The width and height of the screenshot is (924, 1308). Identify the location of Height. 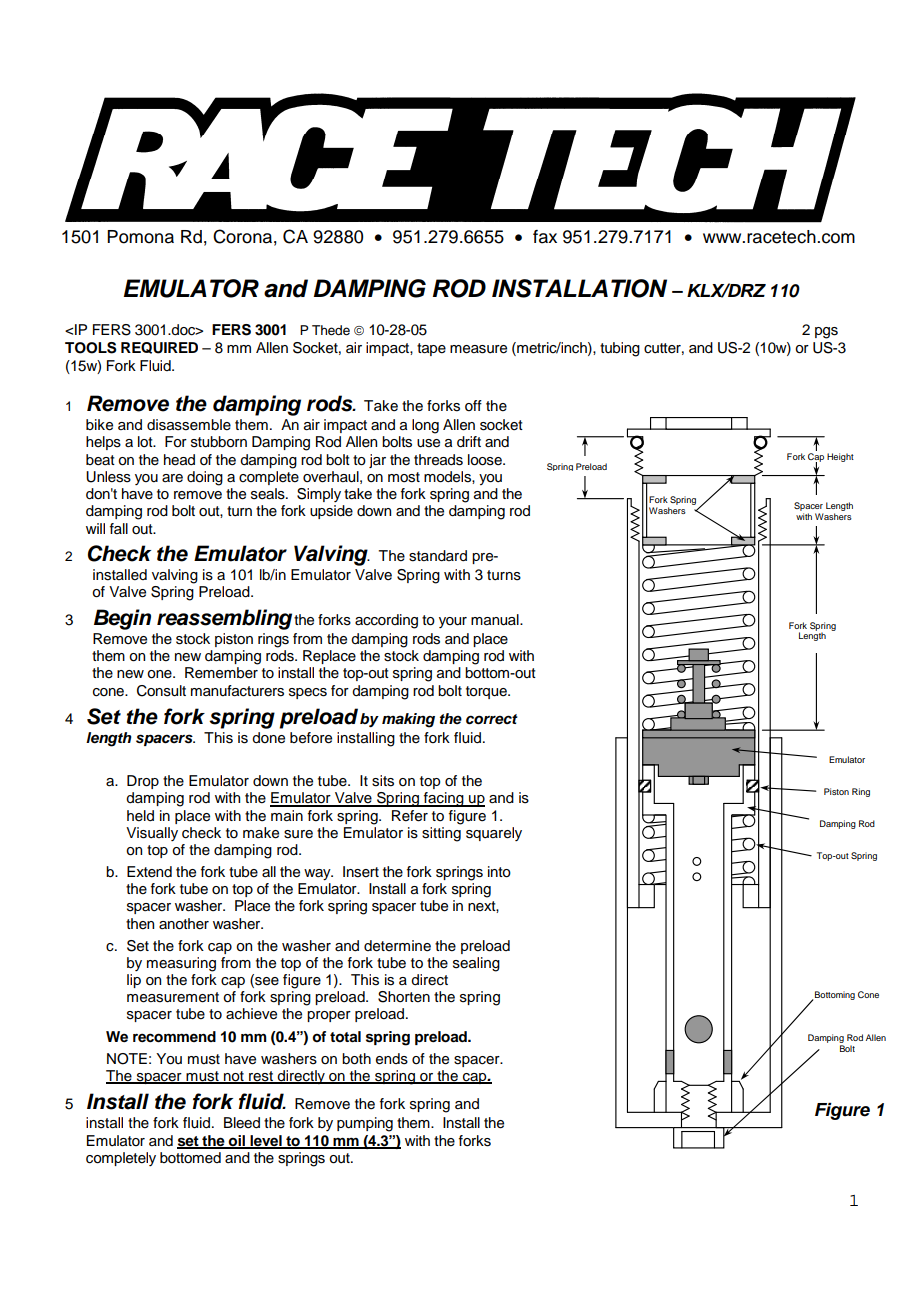
(840, 457).
